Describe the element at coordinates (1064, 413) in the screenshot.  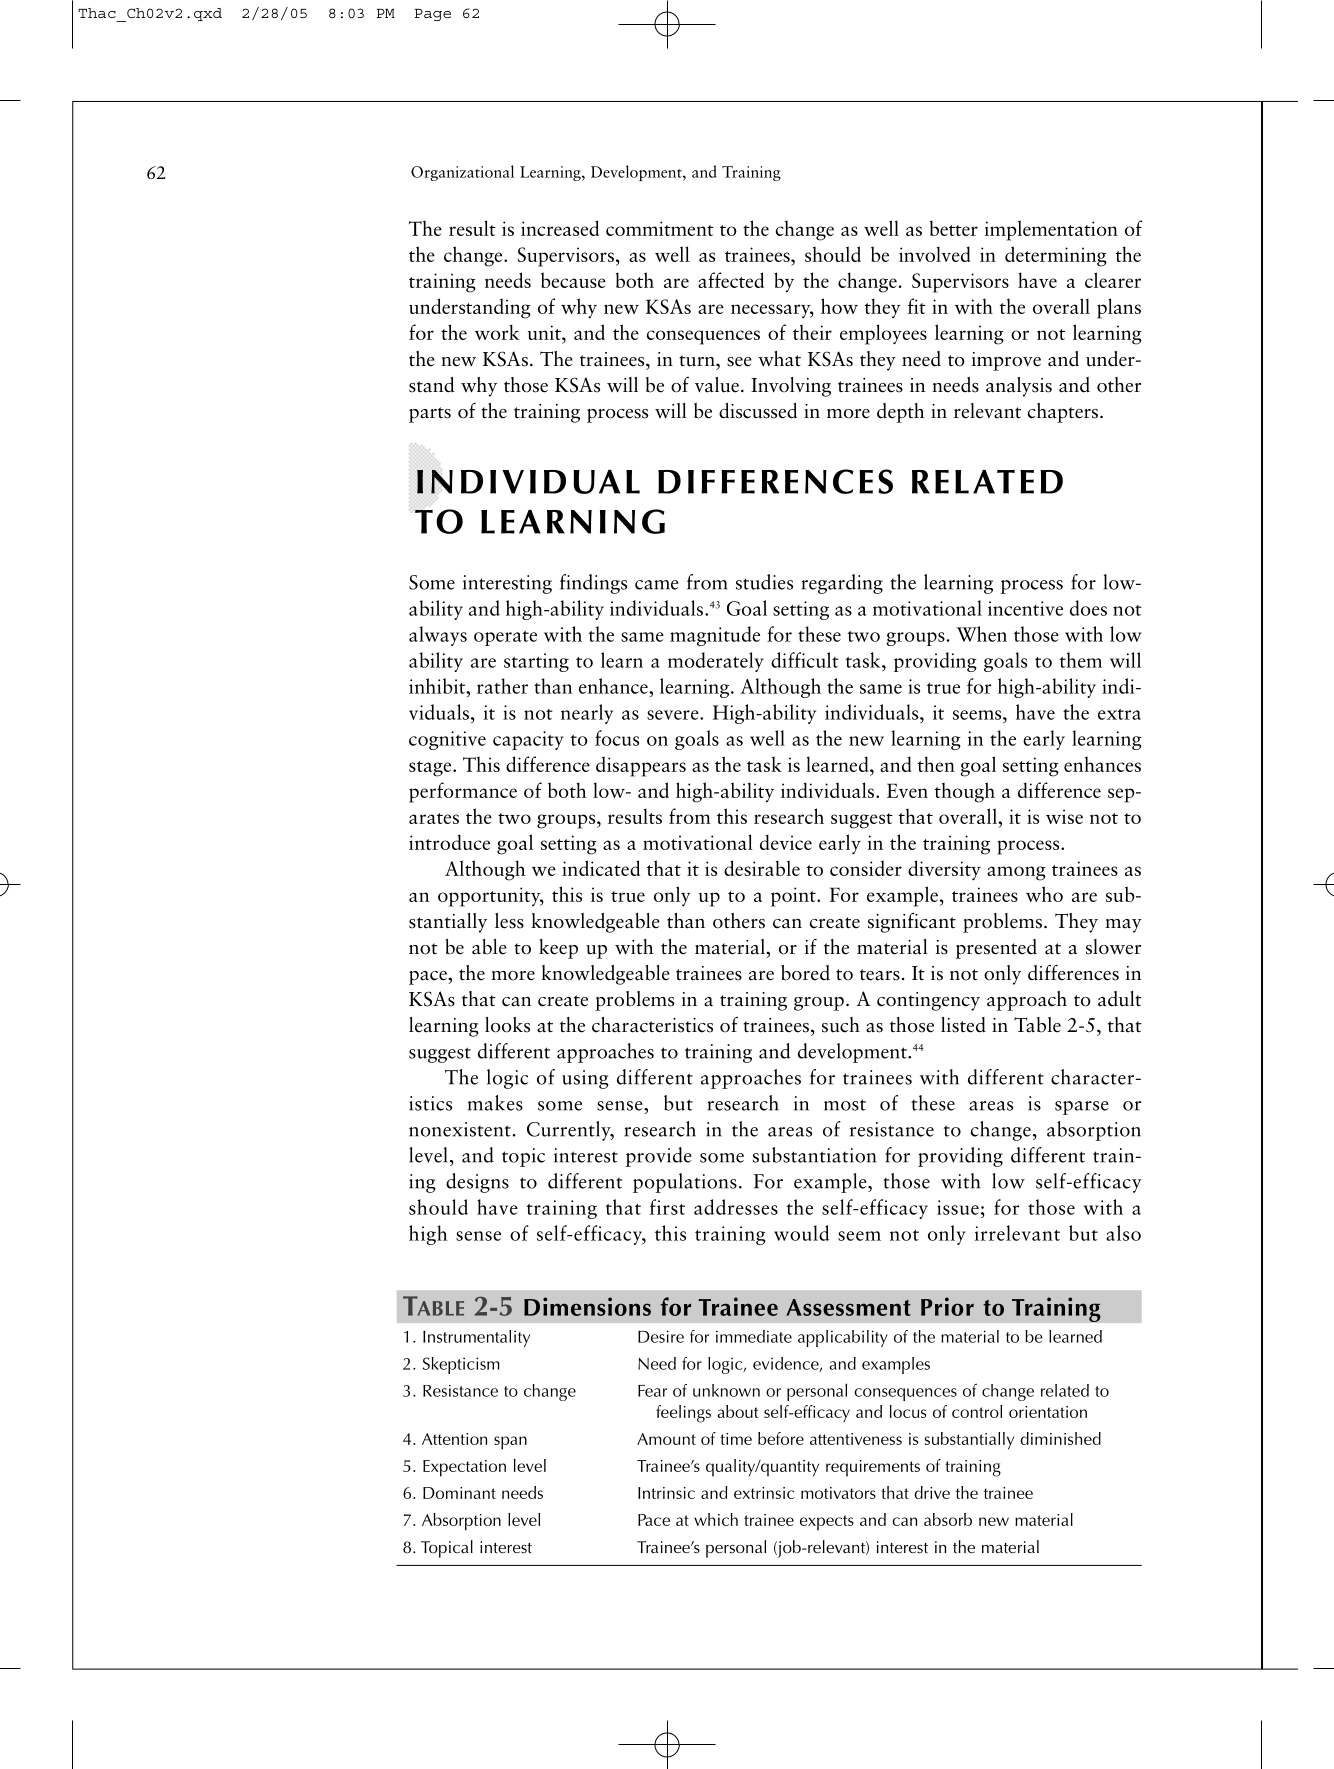
I see `chapters` at that location.
